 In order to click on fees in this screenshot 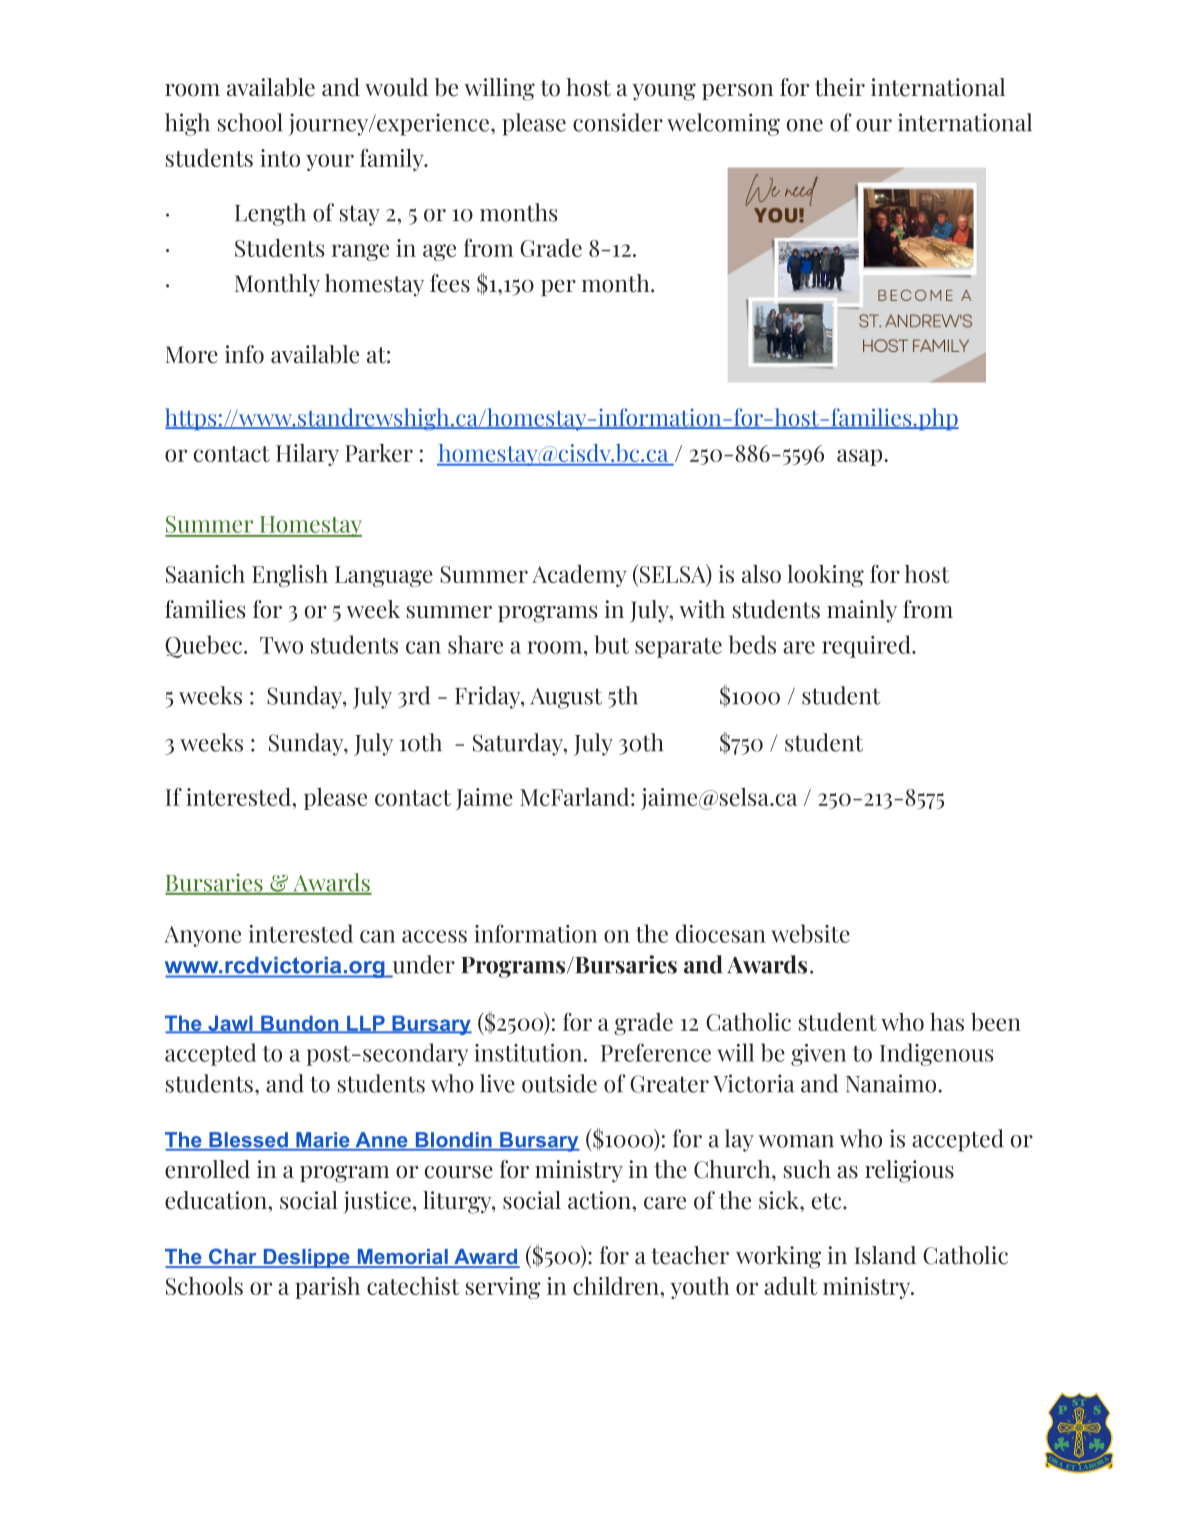, I will do `click(450, 283)`.
